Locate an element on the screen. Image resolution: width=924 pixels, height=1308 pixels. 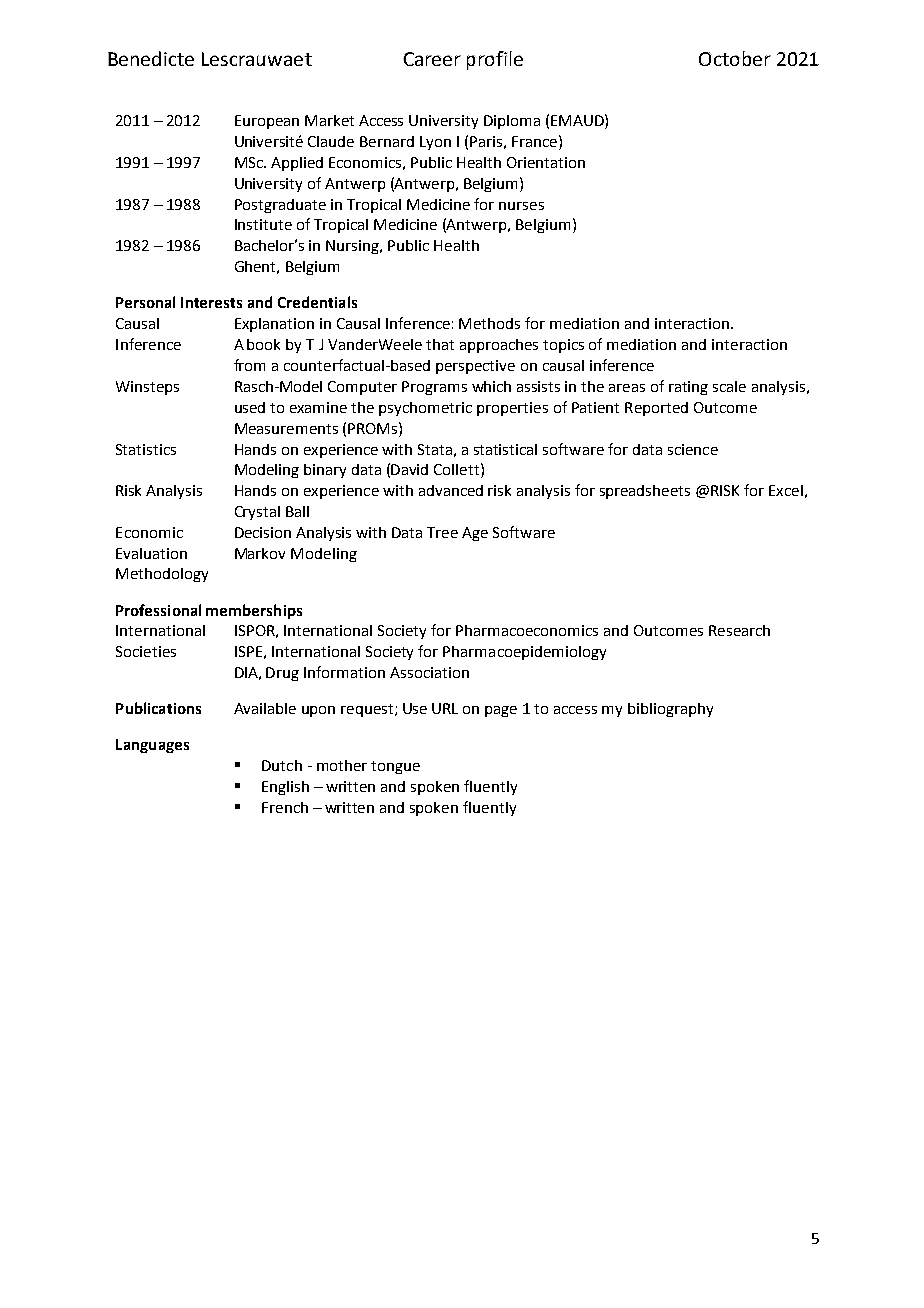
European is located at coordinates (267, 122).
